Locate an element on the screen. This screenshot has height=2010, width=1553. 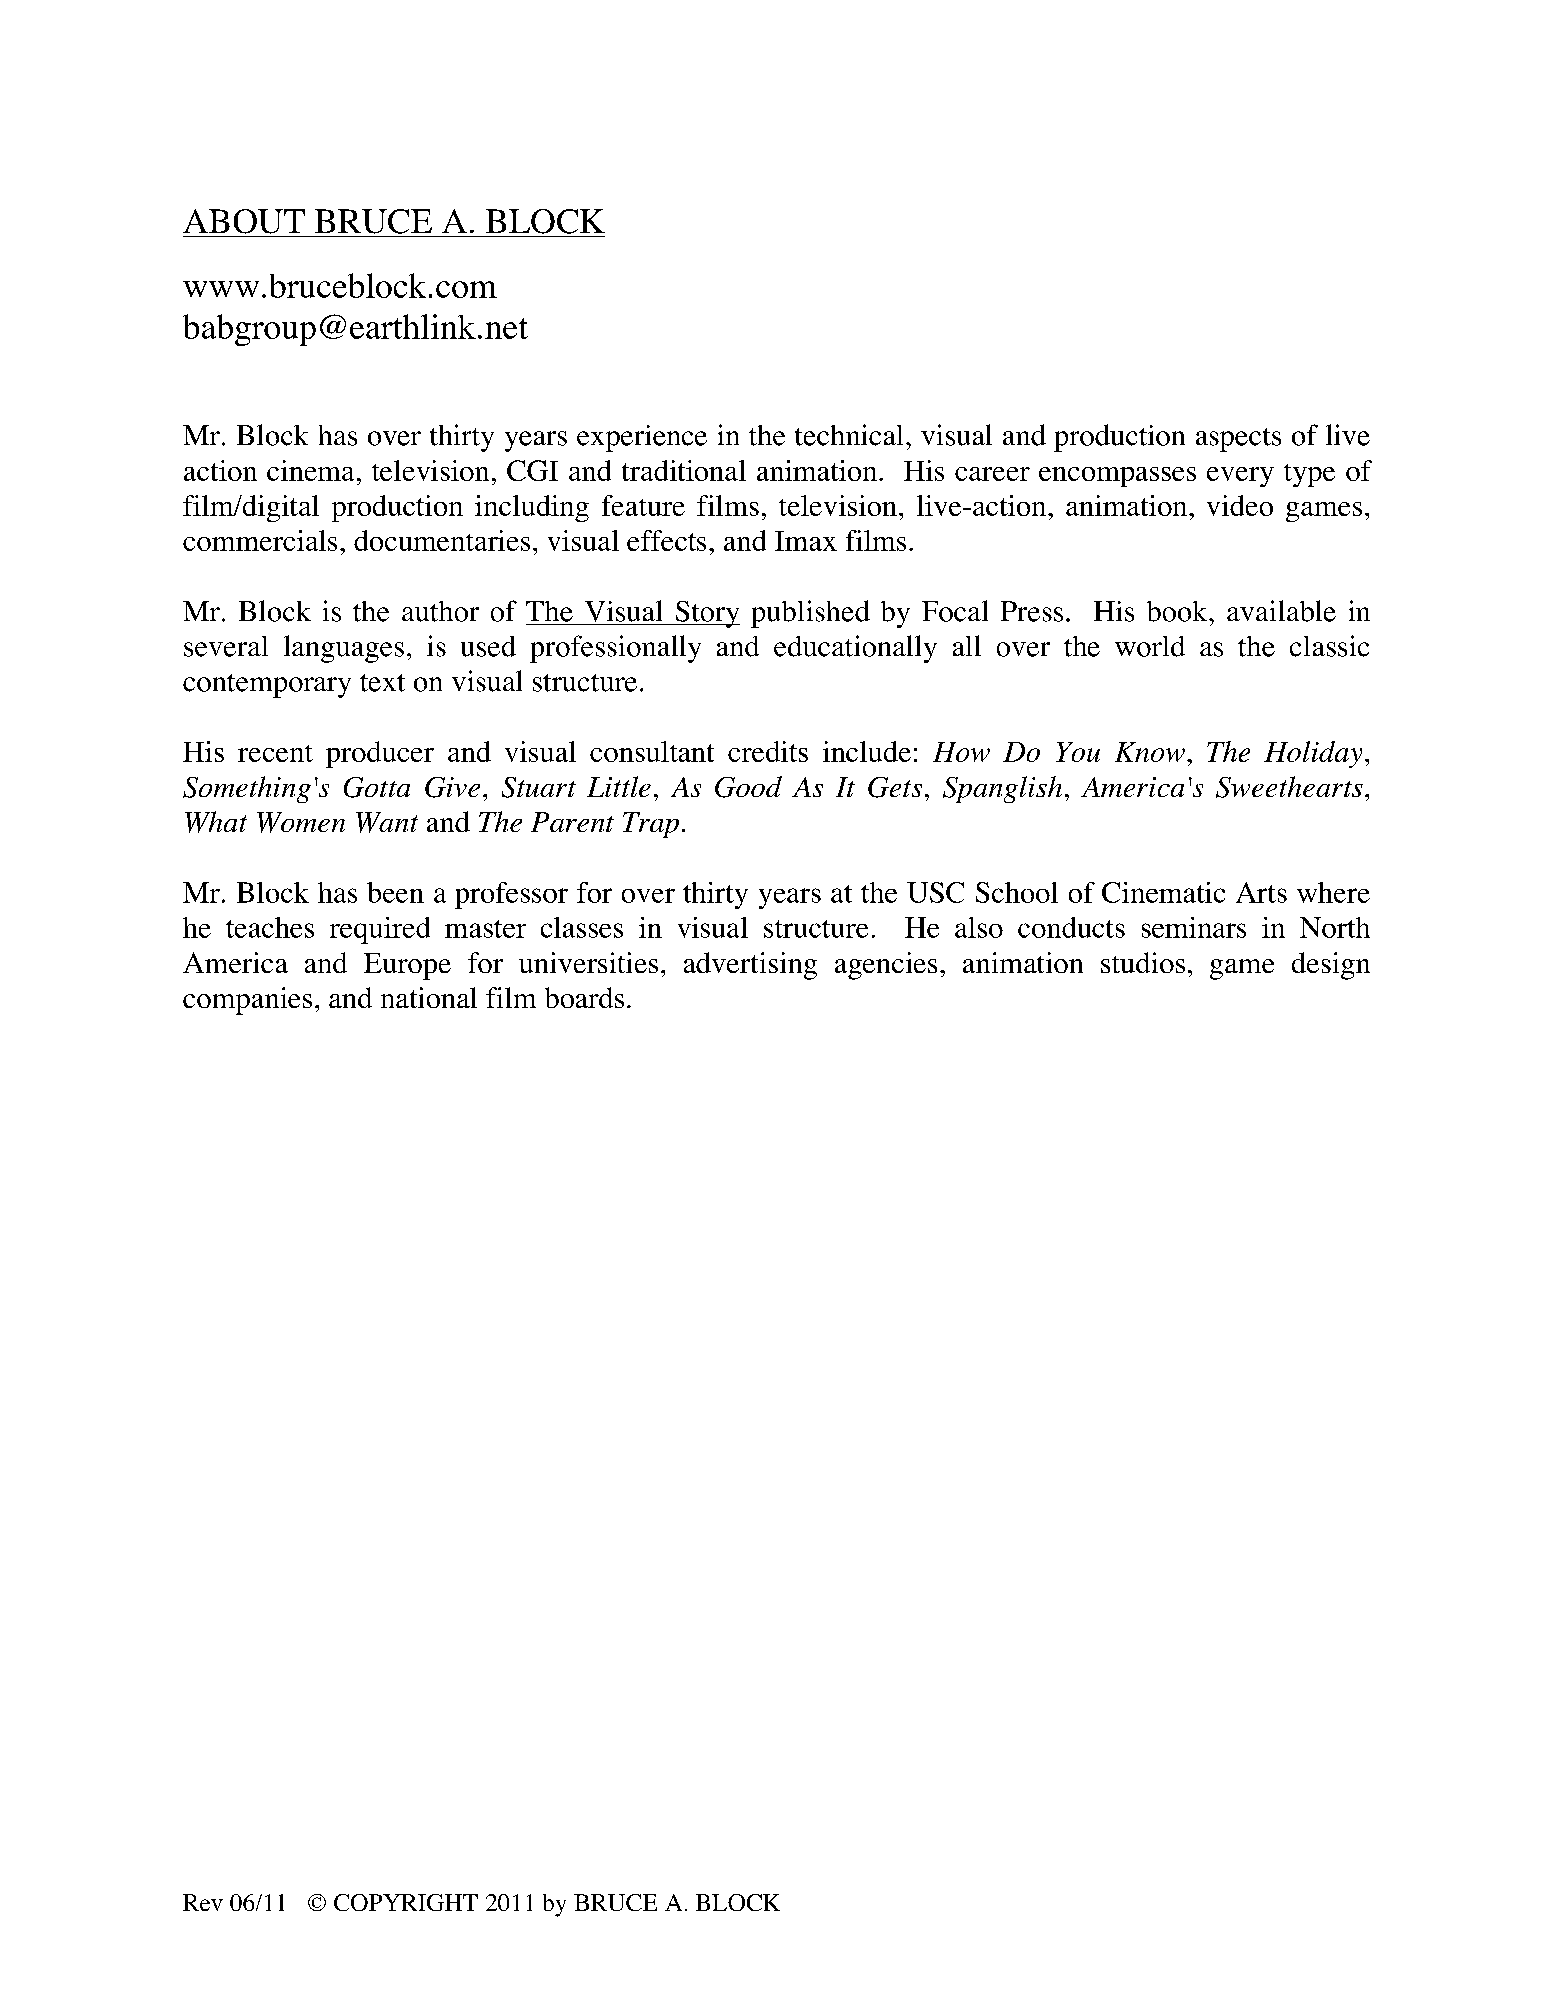
boards is located at coordinates (584, 997).
